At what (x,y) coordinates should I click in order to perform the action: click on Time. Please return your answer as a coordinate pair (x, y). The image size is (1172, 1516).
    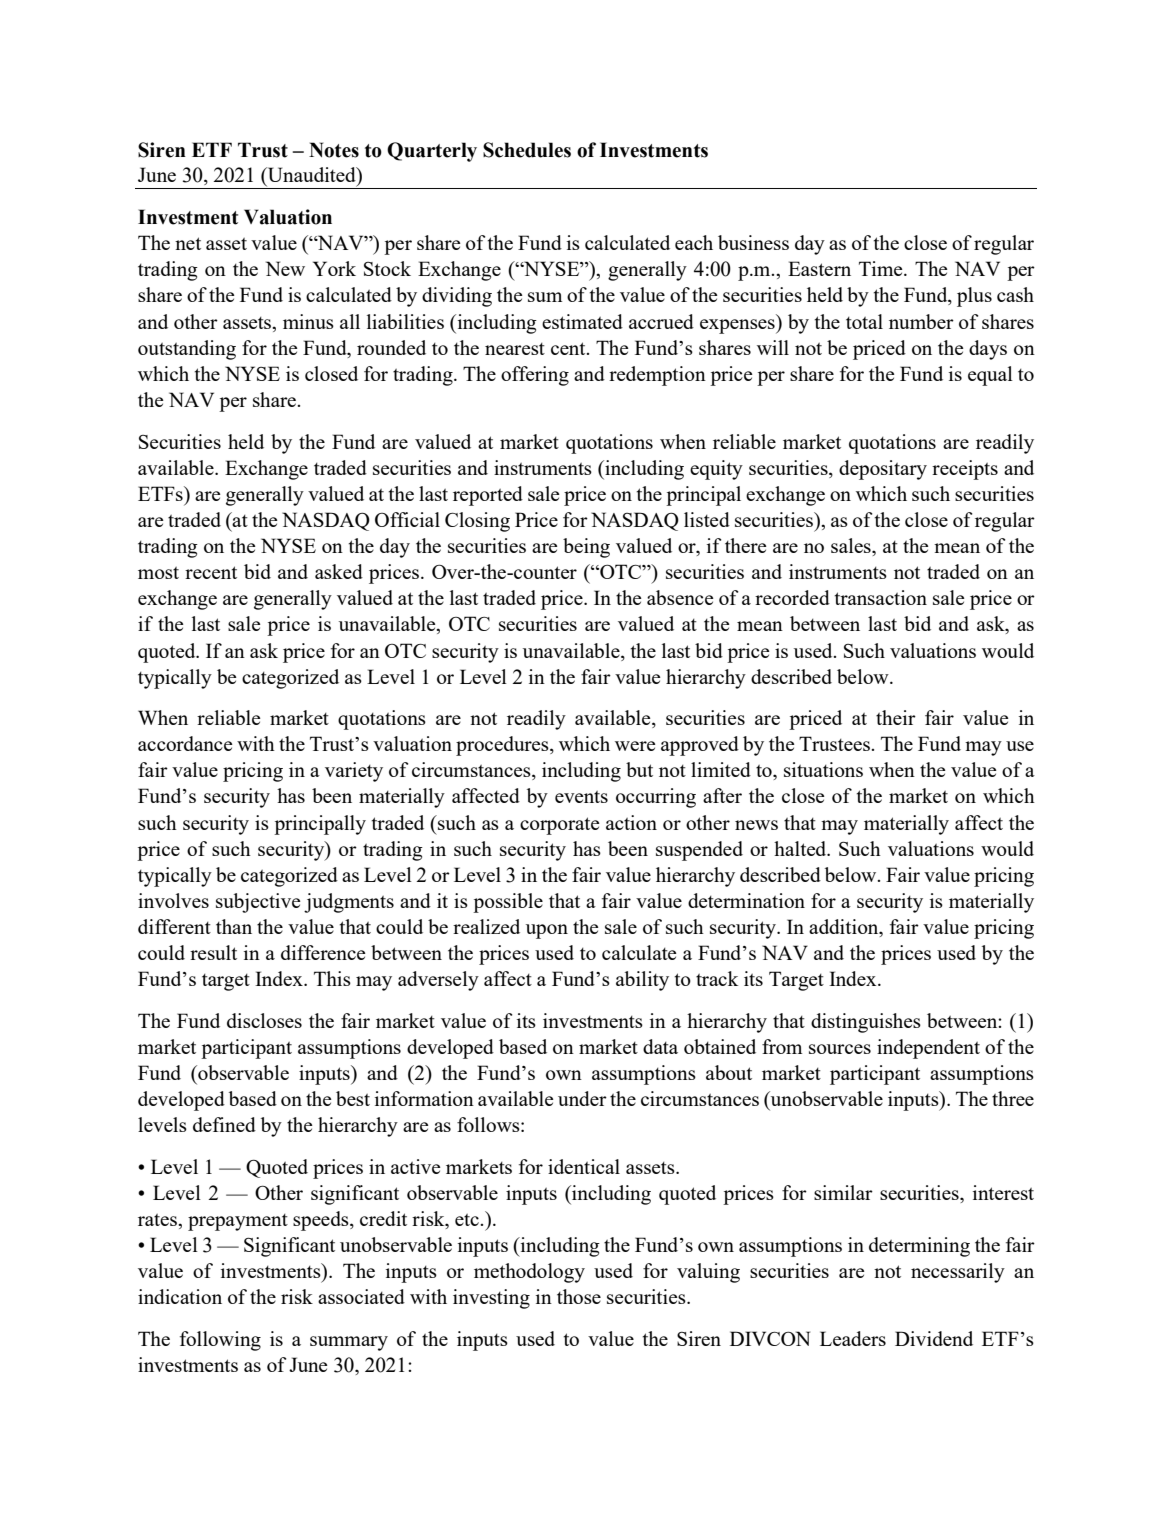
    Looking at the image, I should click on (882, 268).
